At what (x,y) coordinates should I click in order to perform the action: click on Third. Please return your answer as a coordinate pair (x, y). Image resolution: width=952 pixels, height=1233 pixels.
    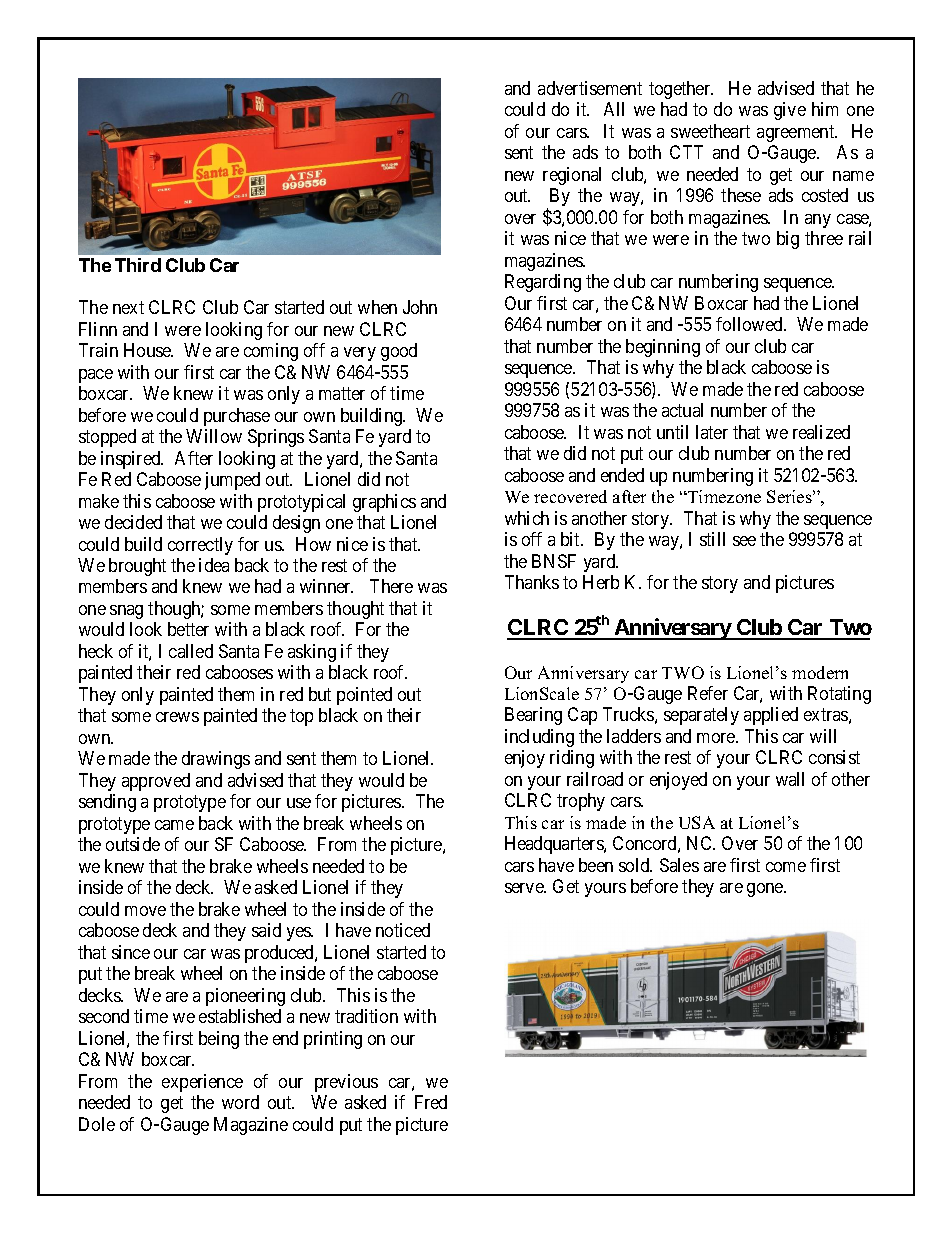
    Looking at the image, I should click on (138, 265).
